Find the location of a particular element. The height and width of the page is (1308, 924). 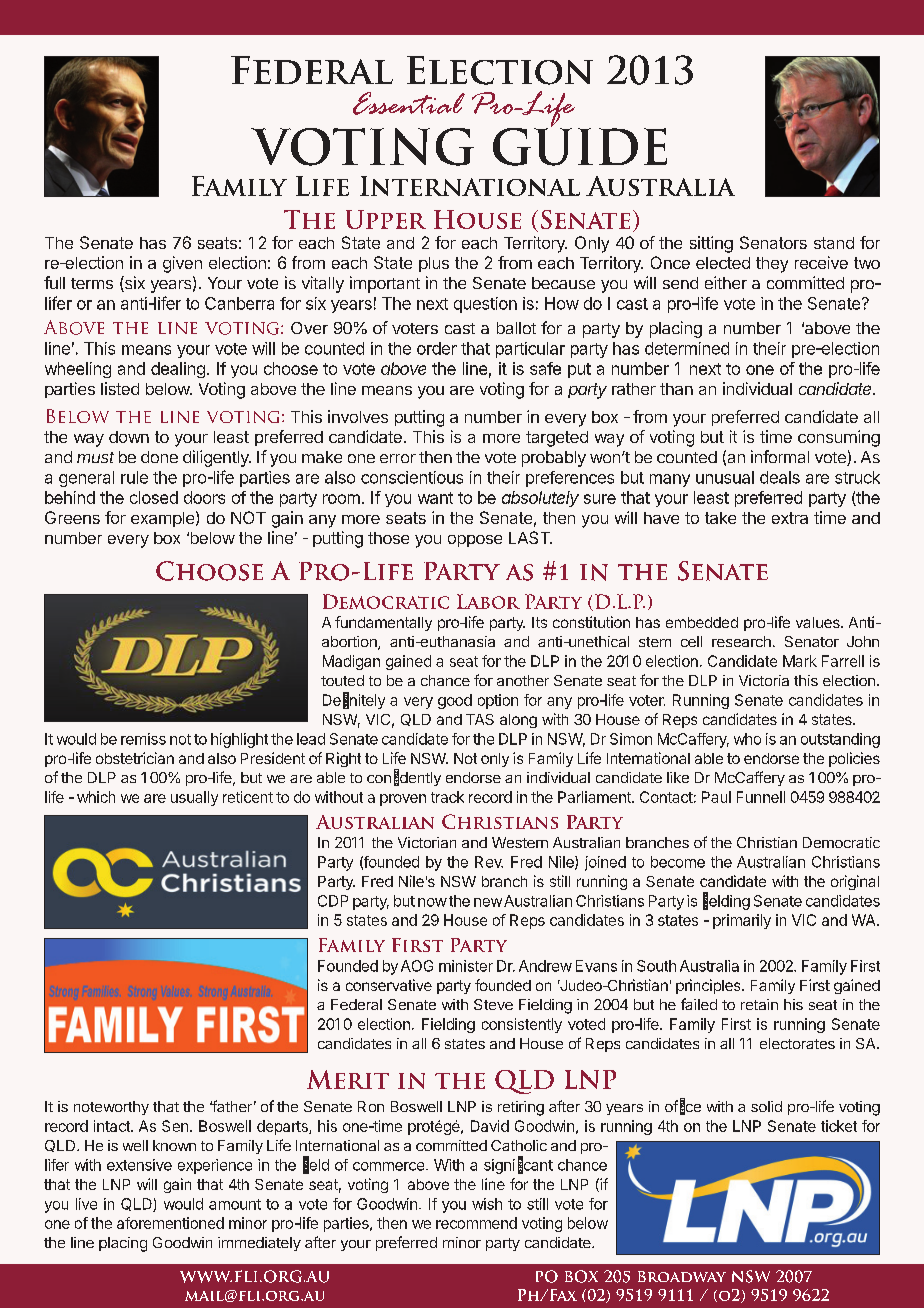

given is located at coordinates (182, 264).
